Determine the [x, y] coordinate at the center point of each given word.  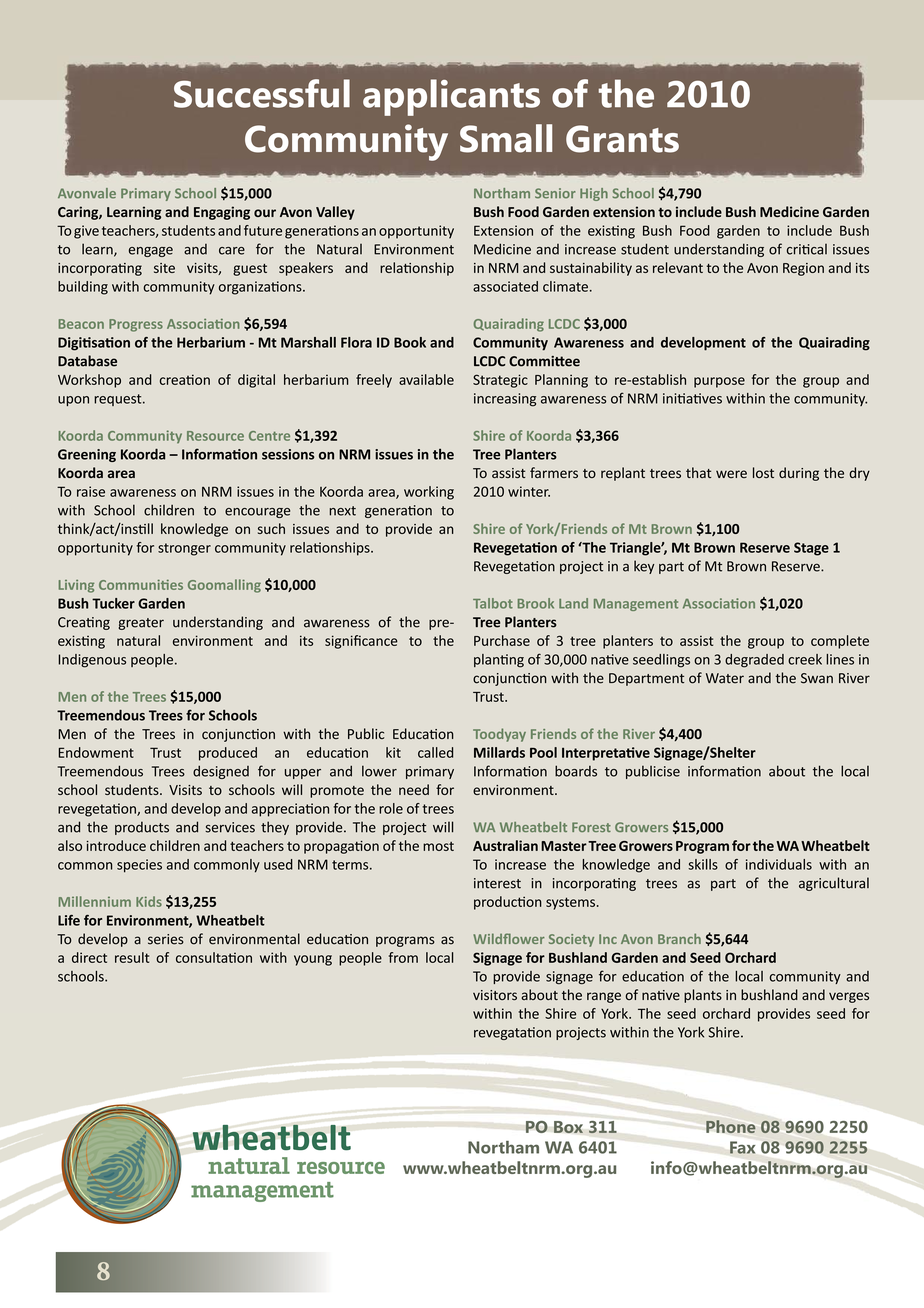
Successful [262, 93]
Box [568, 1127]
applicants [451, 97]
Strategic [500, 381]
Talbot [493, 603]
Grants [622, 139]
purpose [719, 382]
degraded [754, 661]
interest [497, 883]
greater [141, 624]
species [139, 866]
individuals [779, 864]
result [132, 957]
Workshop [89, 381]
